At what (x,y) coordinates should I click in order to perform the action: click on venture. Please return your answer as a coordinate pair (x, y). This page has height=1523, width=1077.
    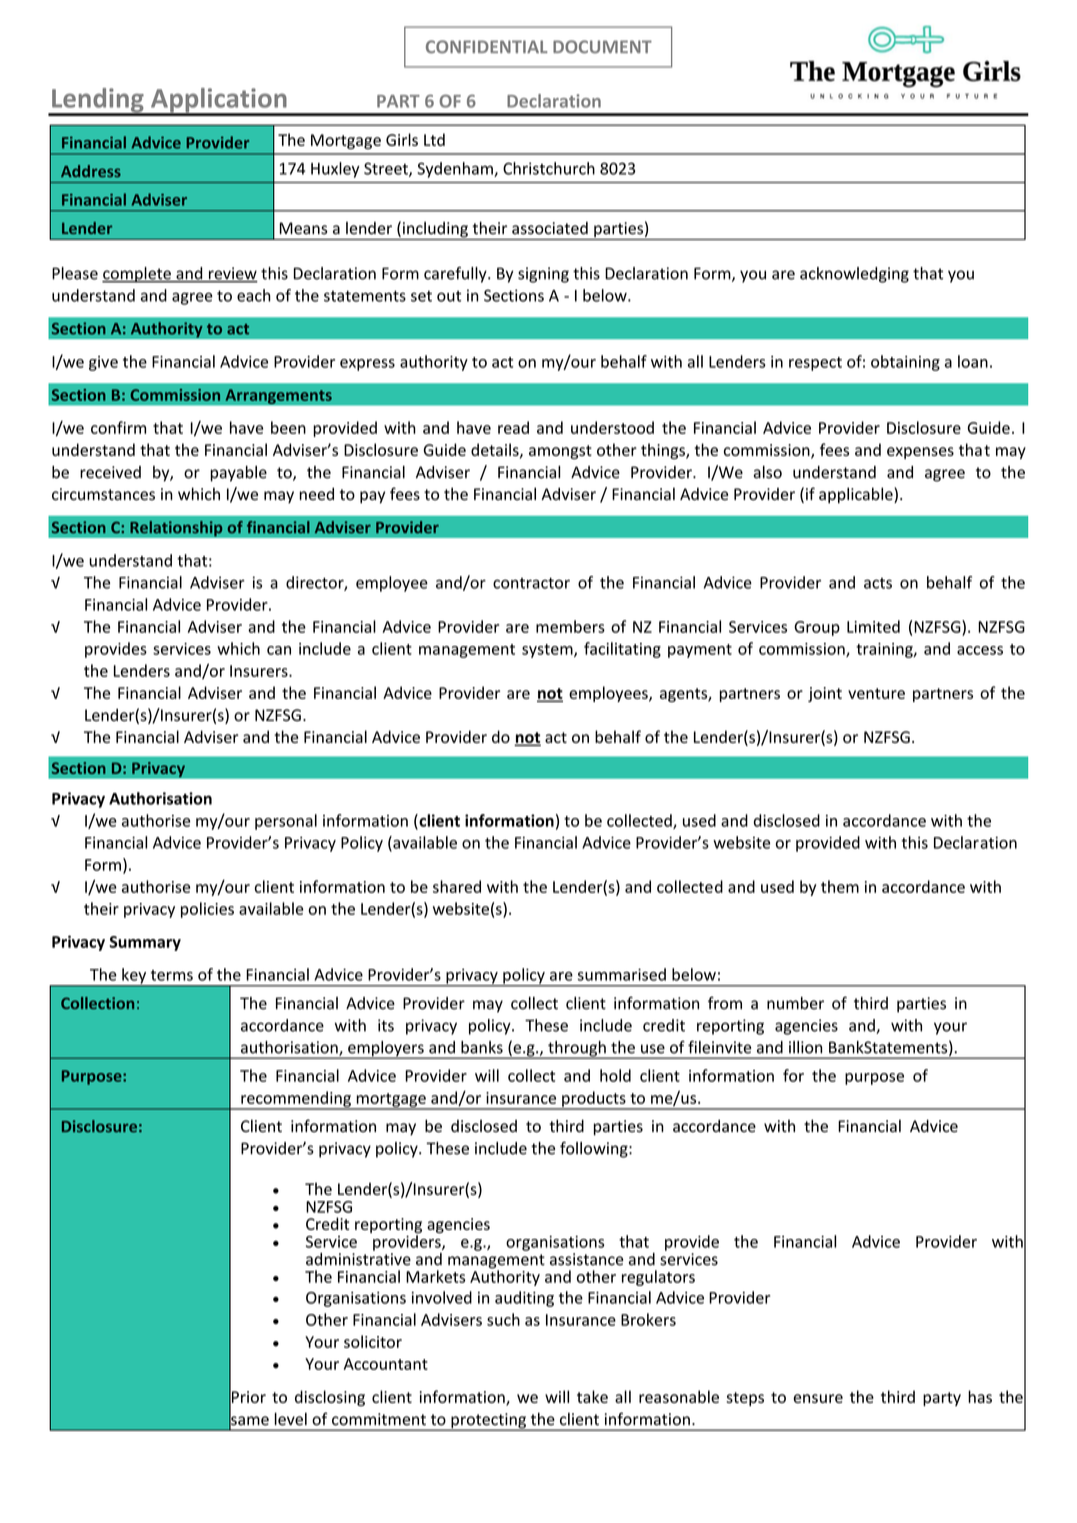
    Looking at the image, I should click on (876, 693).
